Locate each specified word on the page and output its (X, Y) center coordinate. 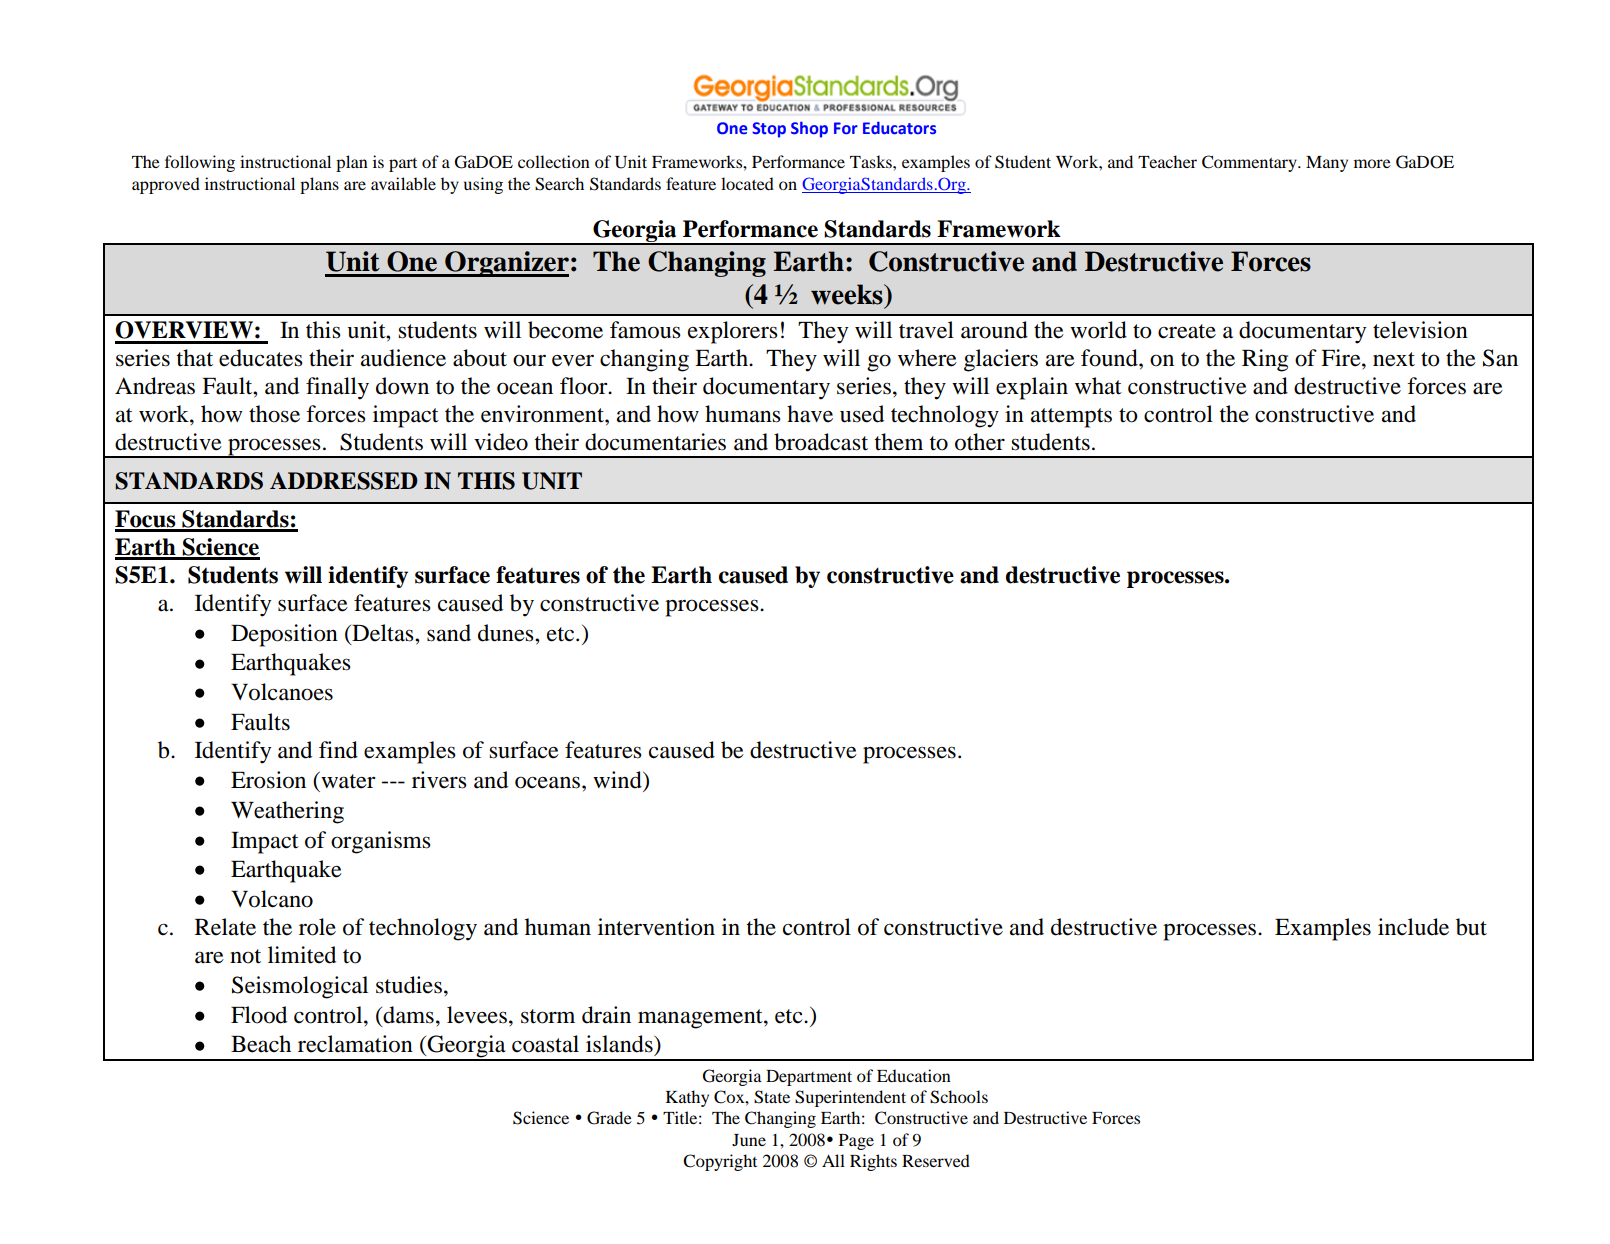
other (980, 442)
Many (1327, 164)
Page (856, 1142)
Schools (959, 1097)
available (403, 183)
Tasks (872, 161)
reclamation (355, 1044)
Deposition (284, 635)
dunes (507, 633)
